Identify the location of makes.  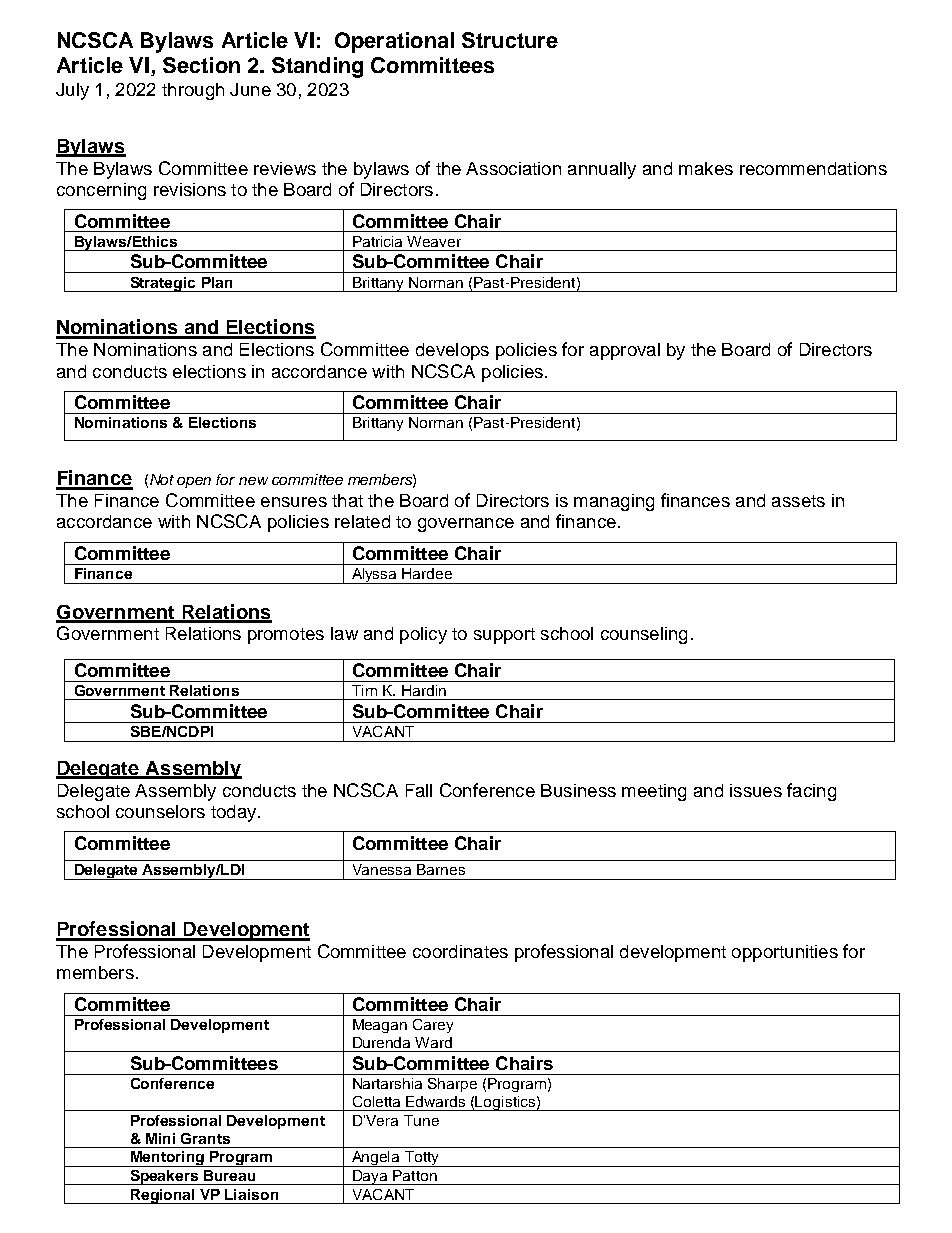
(706, 168).
